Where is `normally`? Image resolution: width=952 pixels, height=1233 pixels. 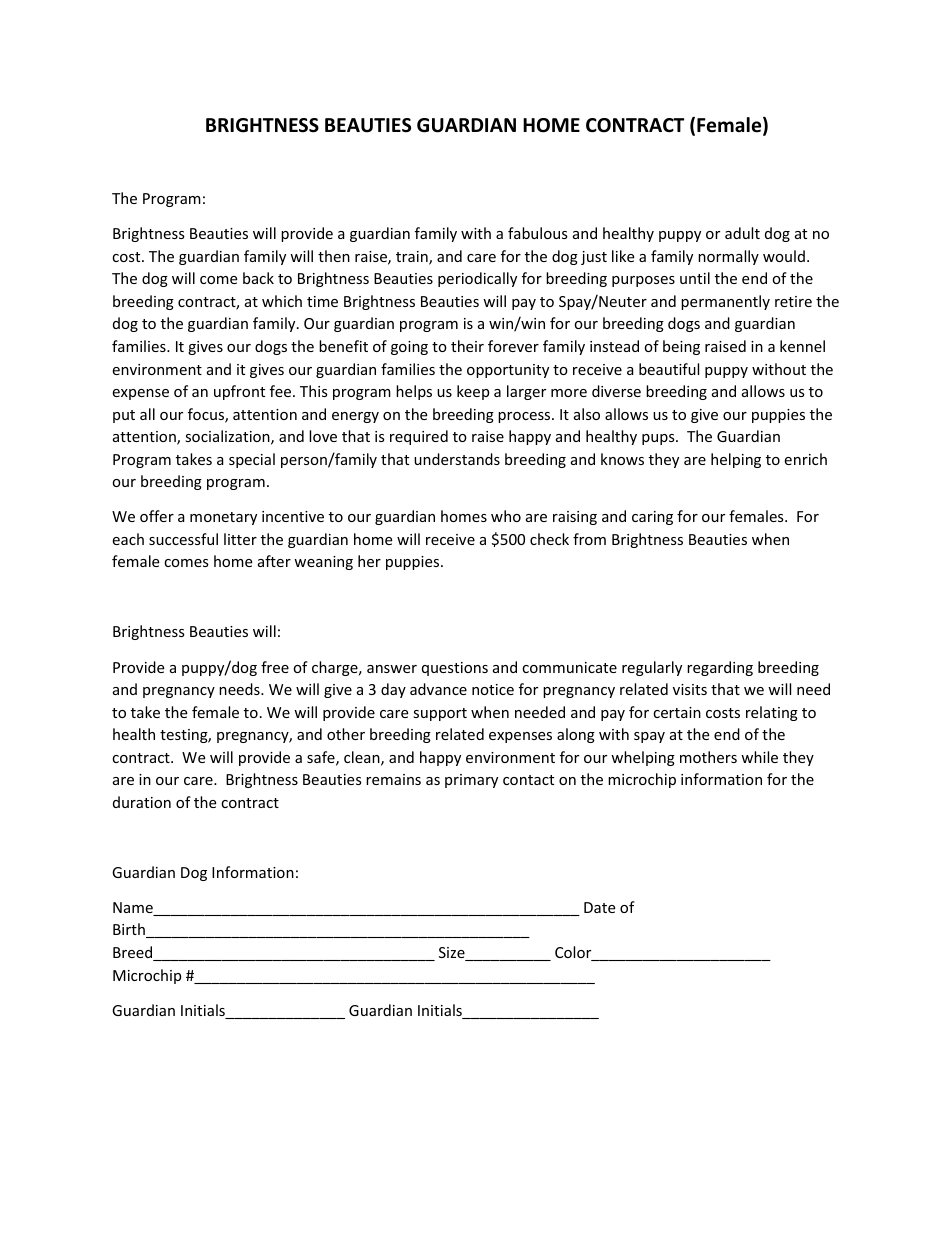 normally is located at coordinates (728, 257).
